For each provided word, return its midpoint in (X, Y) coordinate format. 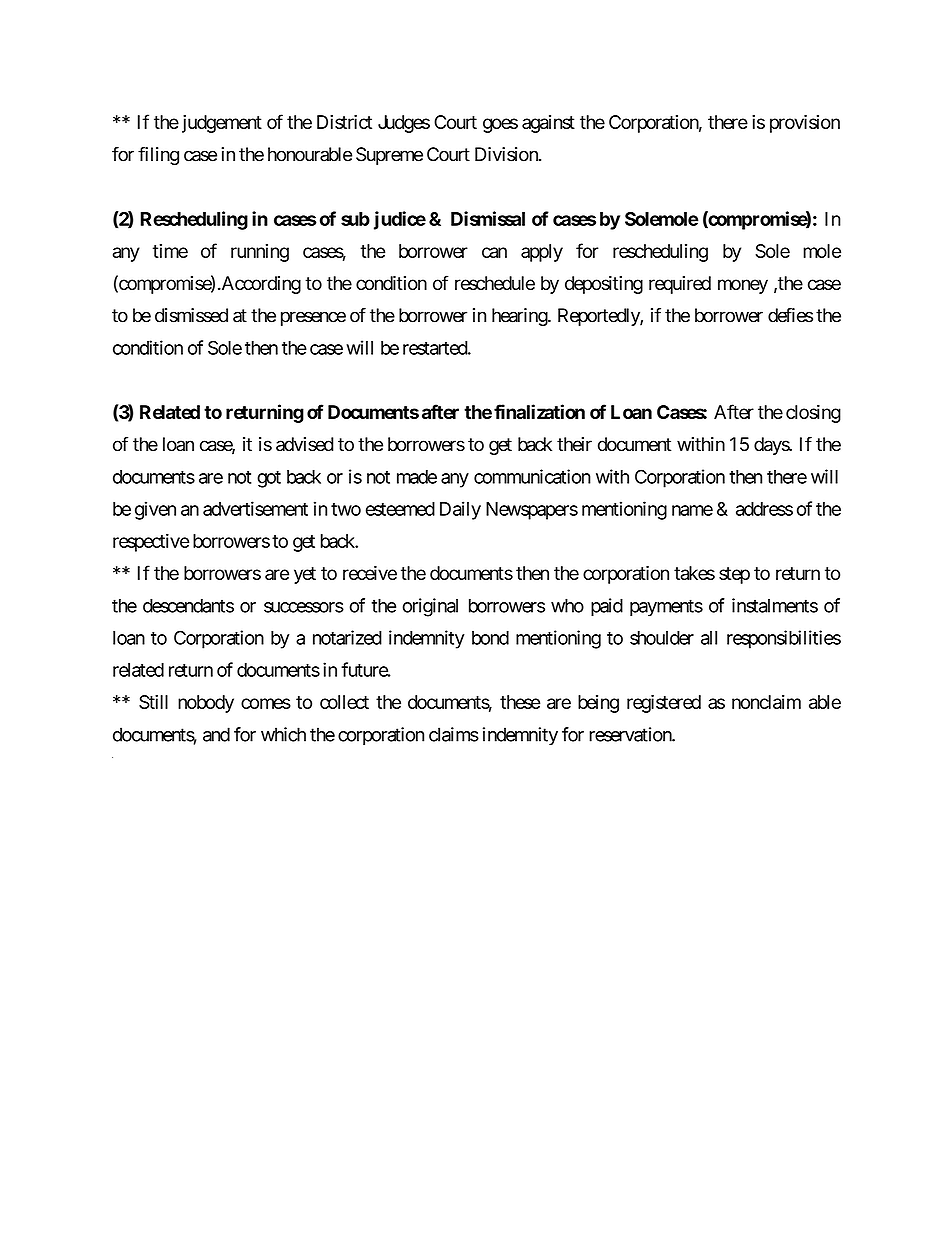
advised (304, 444)
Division (507, 154)
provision (805, 124)
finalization (539, 411)
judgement (222, 124)
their (574, 444)
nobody (206, 704)
